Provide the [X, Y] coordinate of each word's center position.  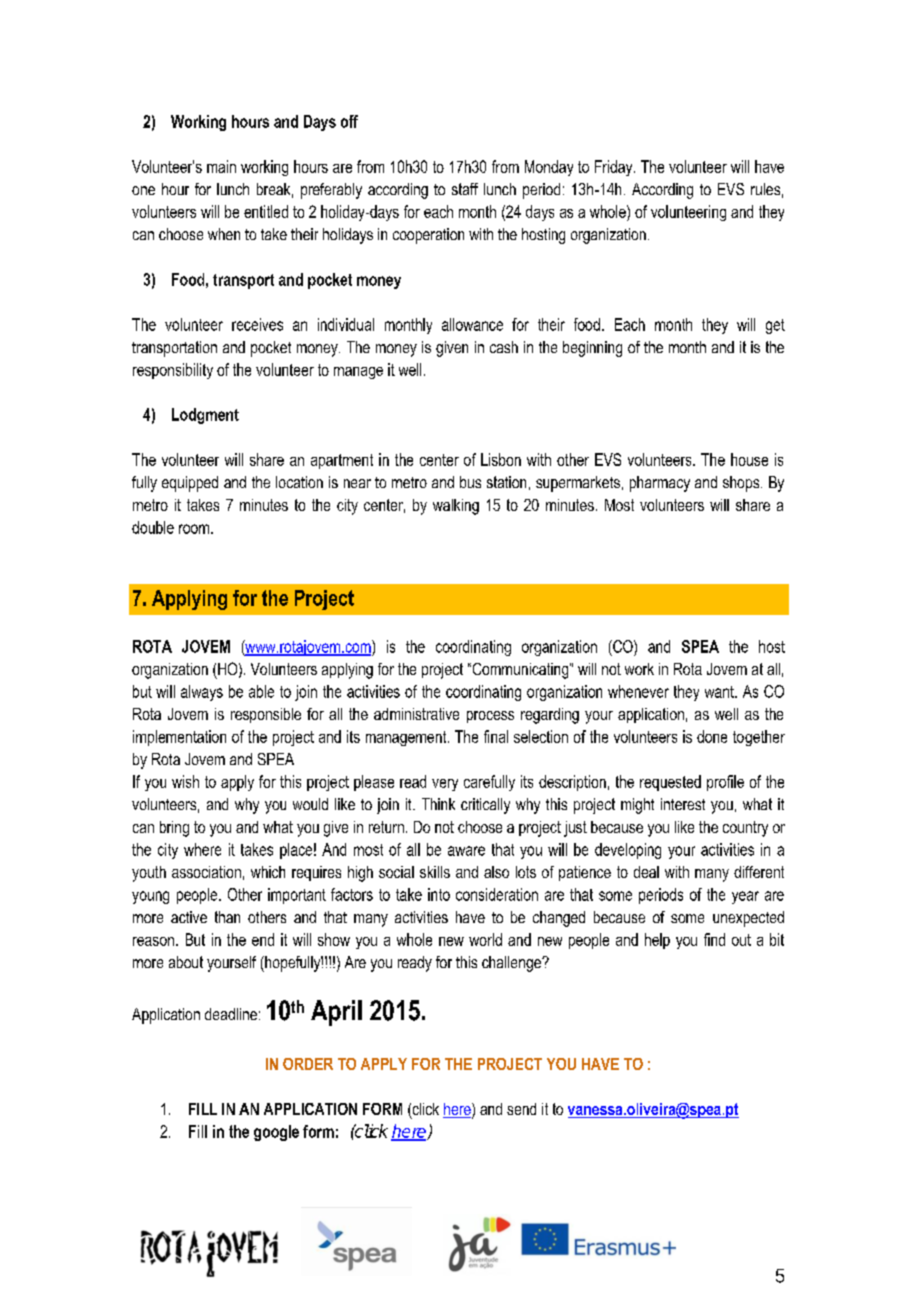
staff [465, 189]
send [521, 1109]
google [276, 1133]
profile [725, 783]
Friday [615, 168]
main [221, 166]
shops [742, 484]
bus [470, 482]
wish [185, 781]
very [445, 785]
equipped [190, 484]
